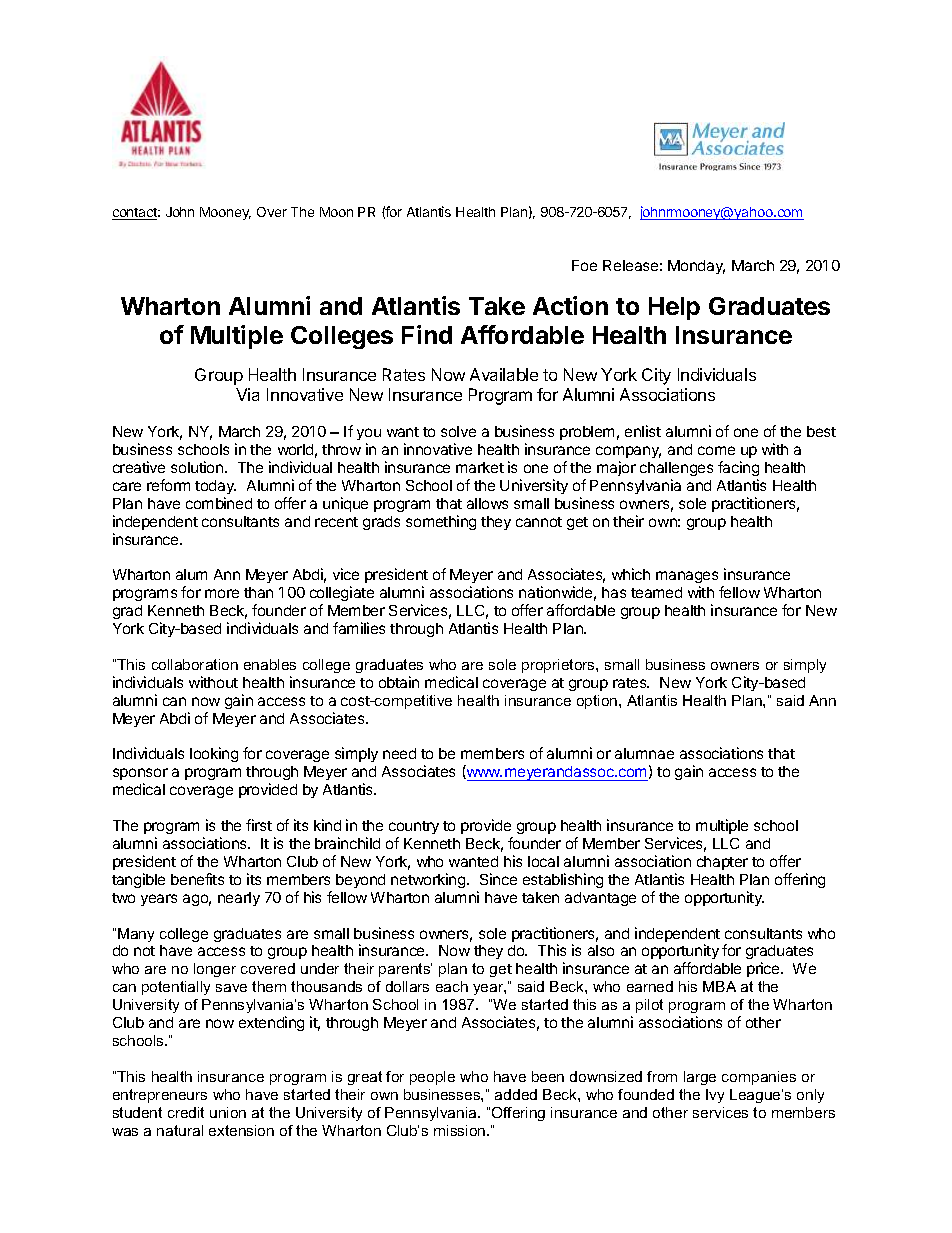  I want to click on Via, so click(247, 394).
